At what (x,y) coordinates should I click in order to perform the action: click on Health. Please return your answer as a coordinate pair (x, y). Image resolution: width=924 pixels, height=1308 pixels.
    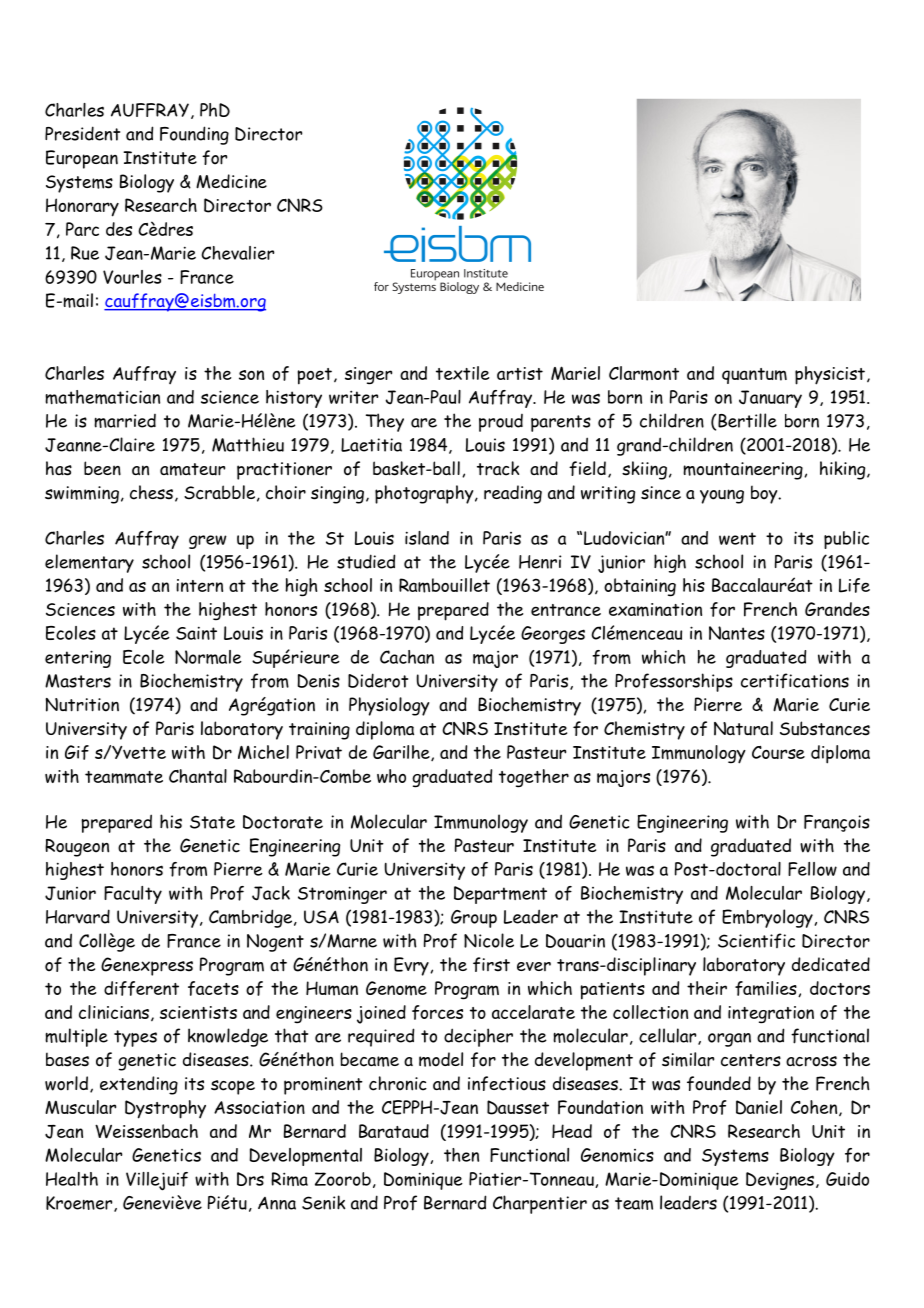
    Looking at the image, I should click on (72, 1179).
